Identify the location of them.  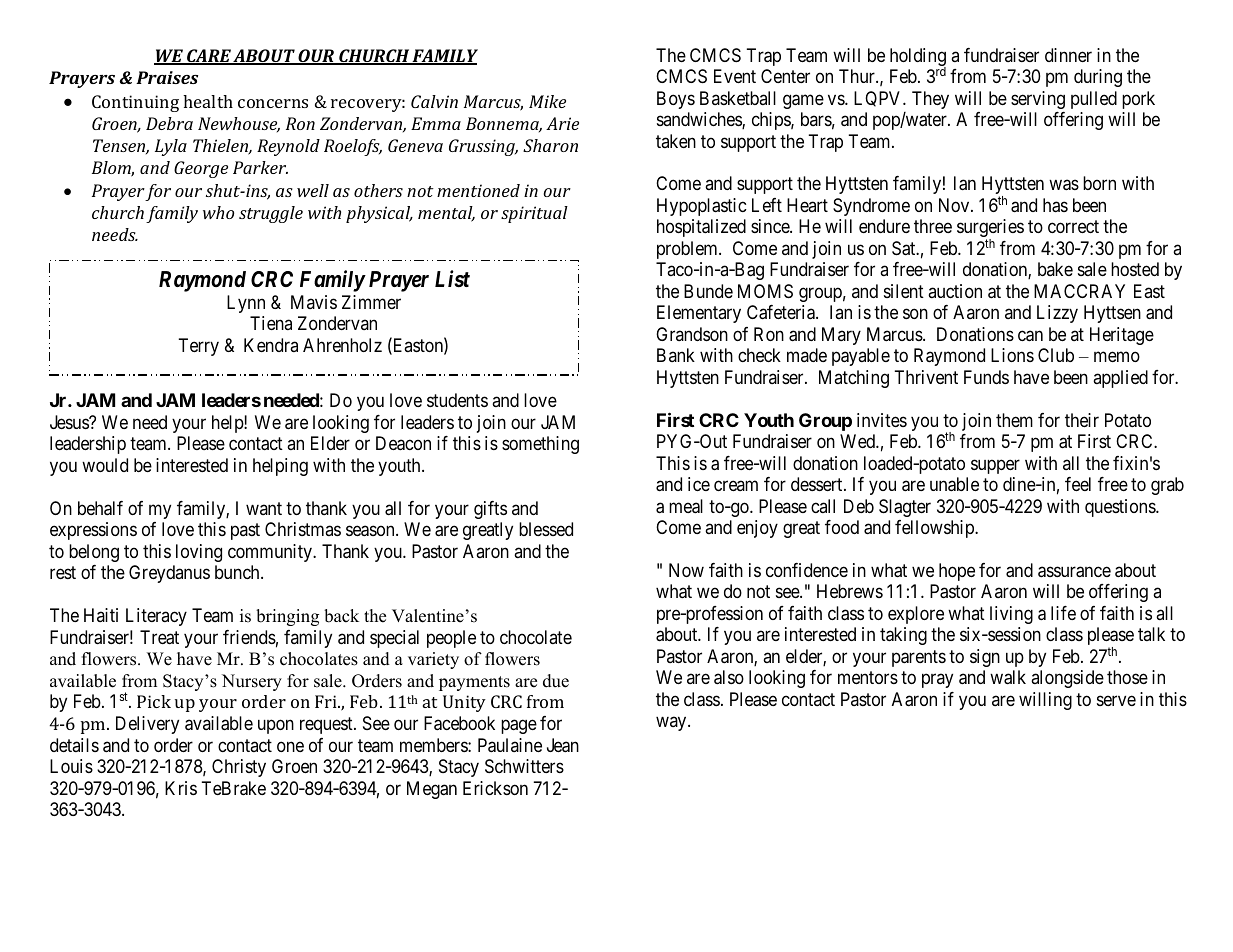
(1014, 420).
